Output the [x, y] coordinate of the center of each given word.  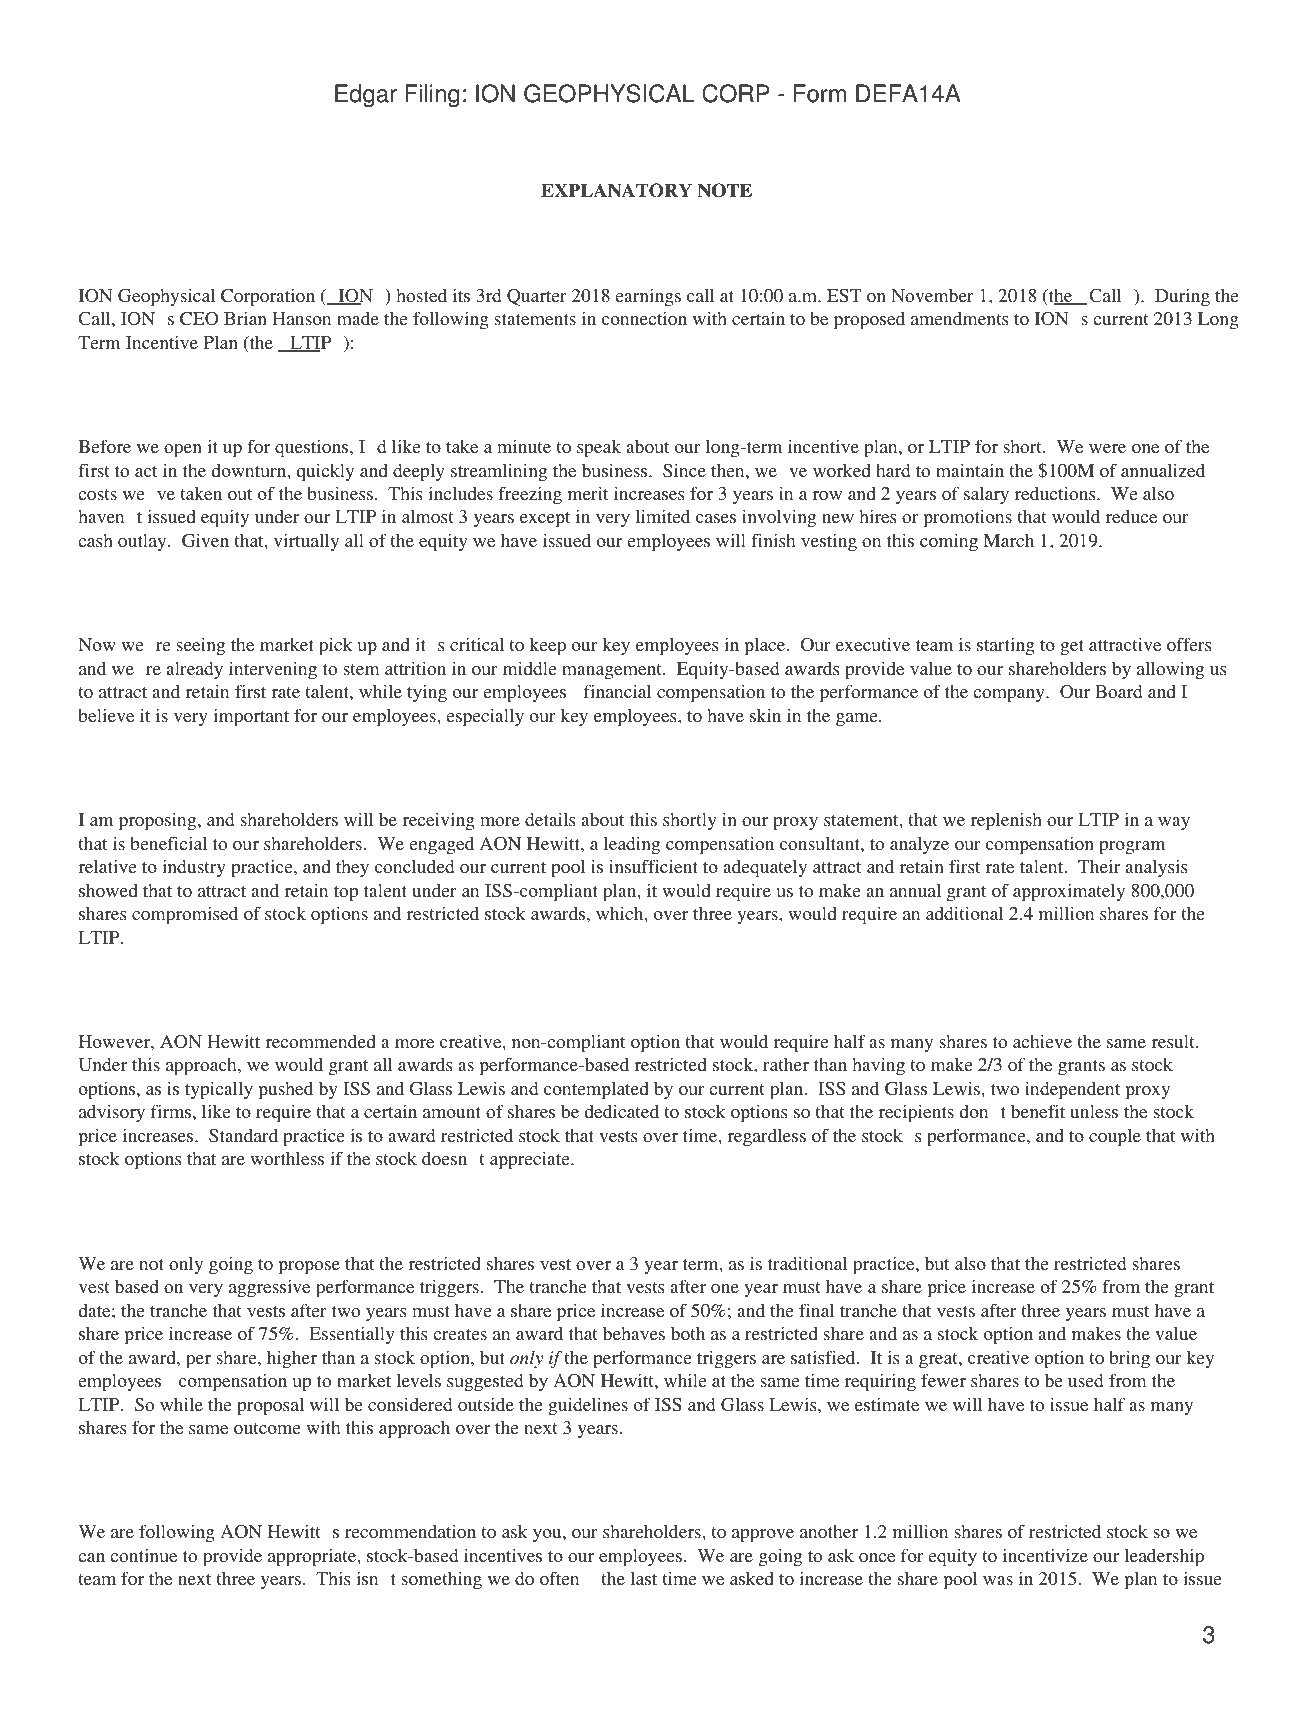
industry [194, 868]
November [932, 295]
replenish [1006, 821]
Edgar [366, 95]
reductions [1056, 493]
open [183, 451]
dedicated [622, 1111]
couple [1115, 1138]
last [643, 1578]
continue [143, 1555]
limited [663, 516]
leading [632, 845]
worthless [287, 1158]
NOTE [724, 190]
